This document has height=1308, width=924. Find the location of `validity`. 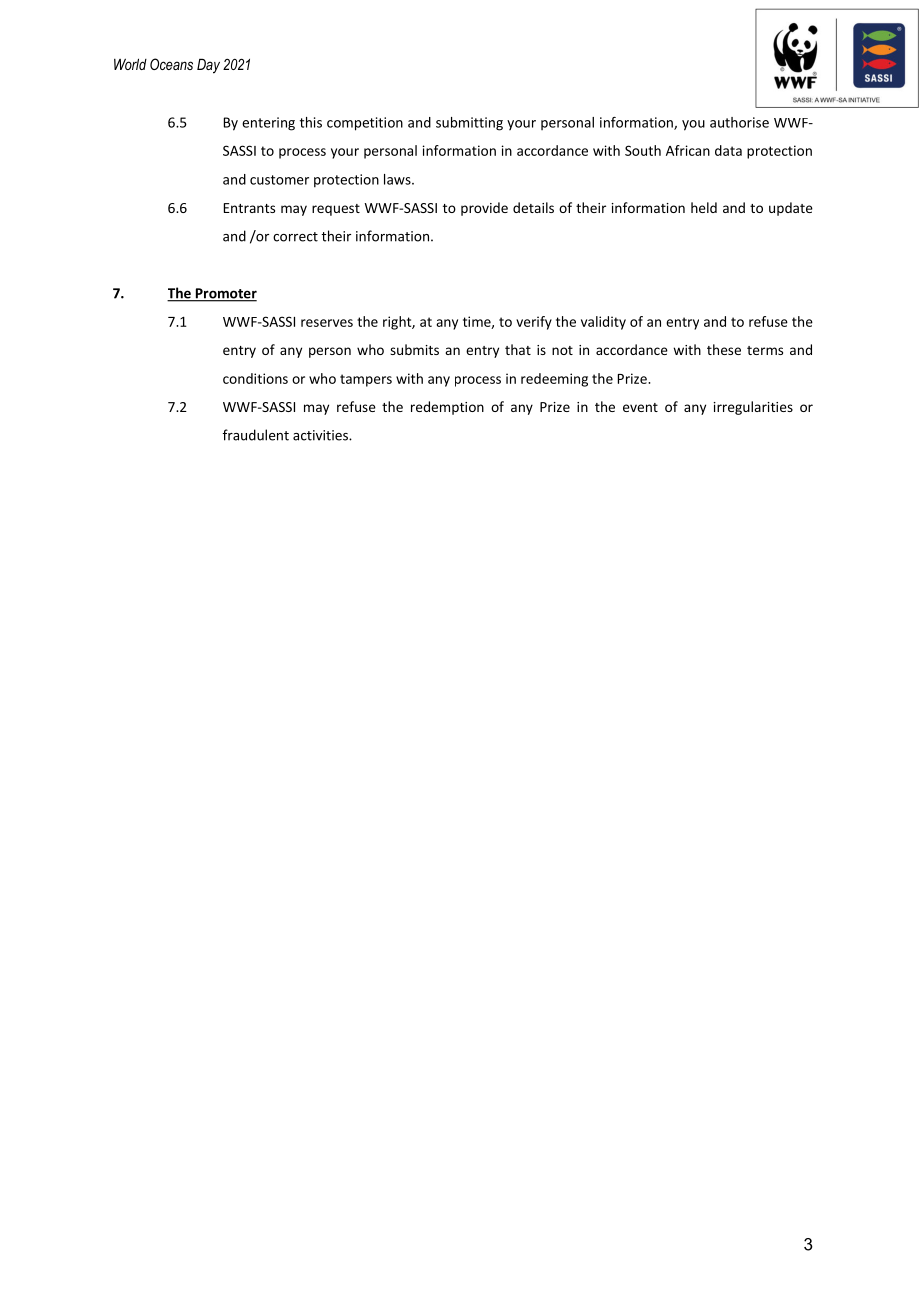

validity is located at coordinates (603, 323).
